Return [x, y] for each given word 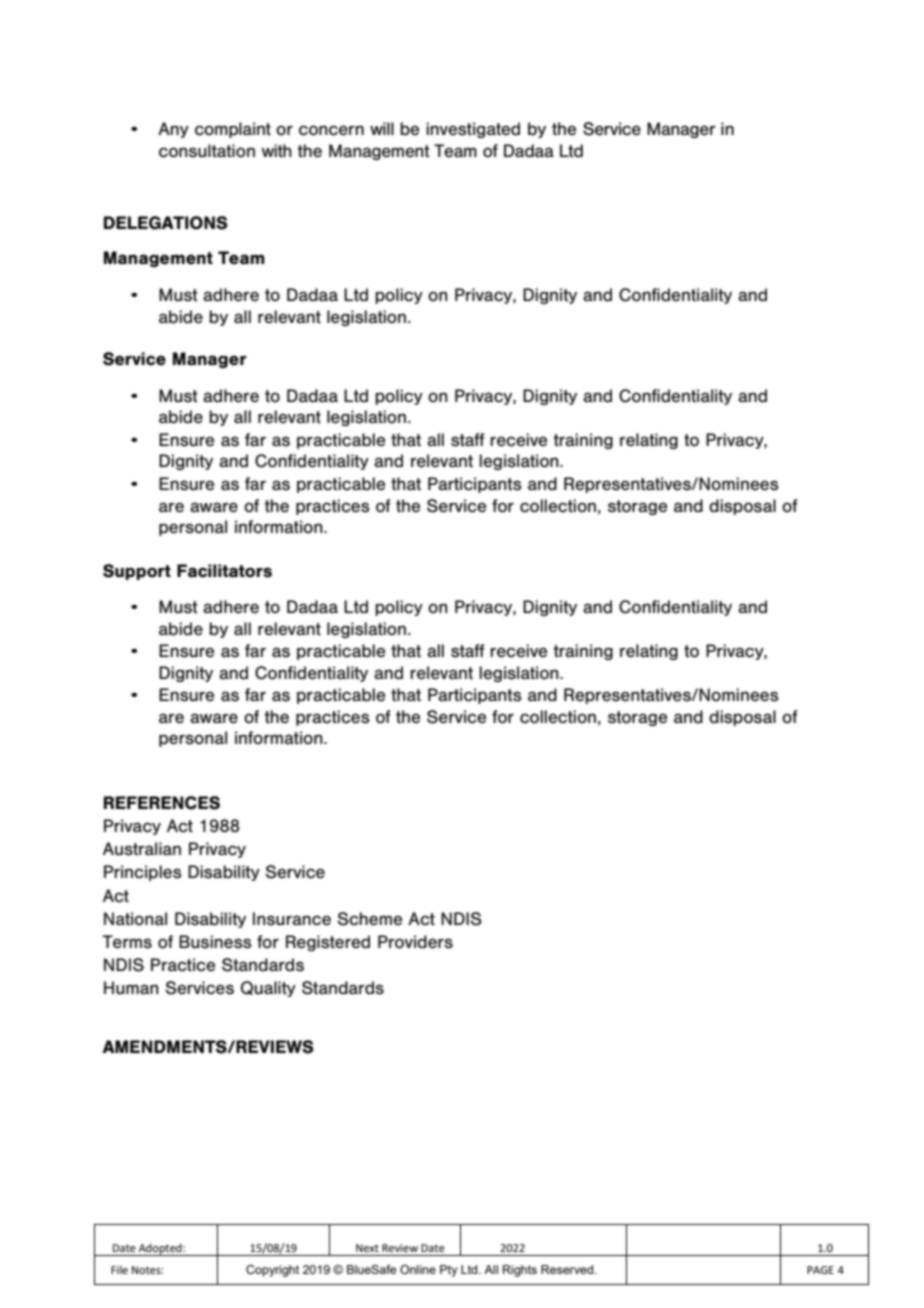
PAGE [820, 1270]
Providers [415, 942]
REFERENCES [162, 803]
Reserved [568, 1269]
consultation [207, 151]
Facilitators [224, 571]
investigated [473, 130]
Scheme [370, 919]
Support [137, 572]
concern [331, 130]
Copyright [272, 1271]
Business [215, 942]
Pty [449, 1271]
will [382, 128]
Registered [328, 943]
